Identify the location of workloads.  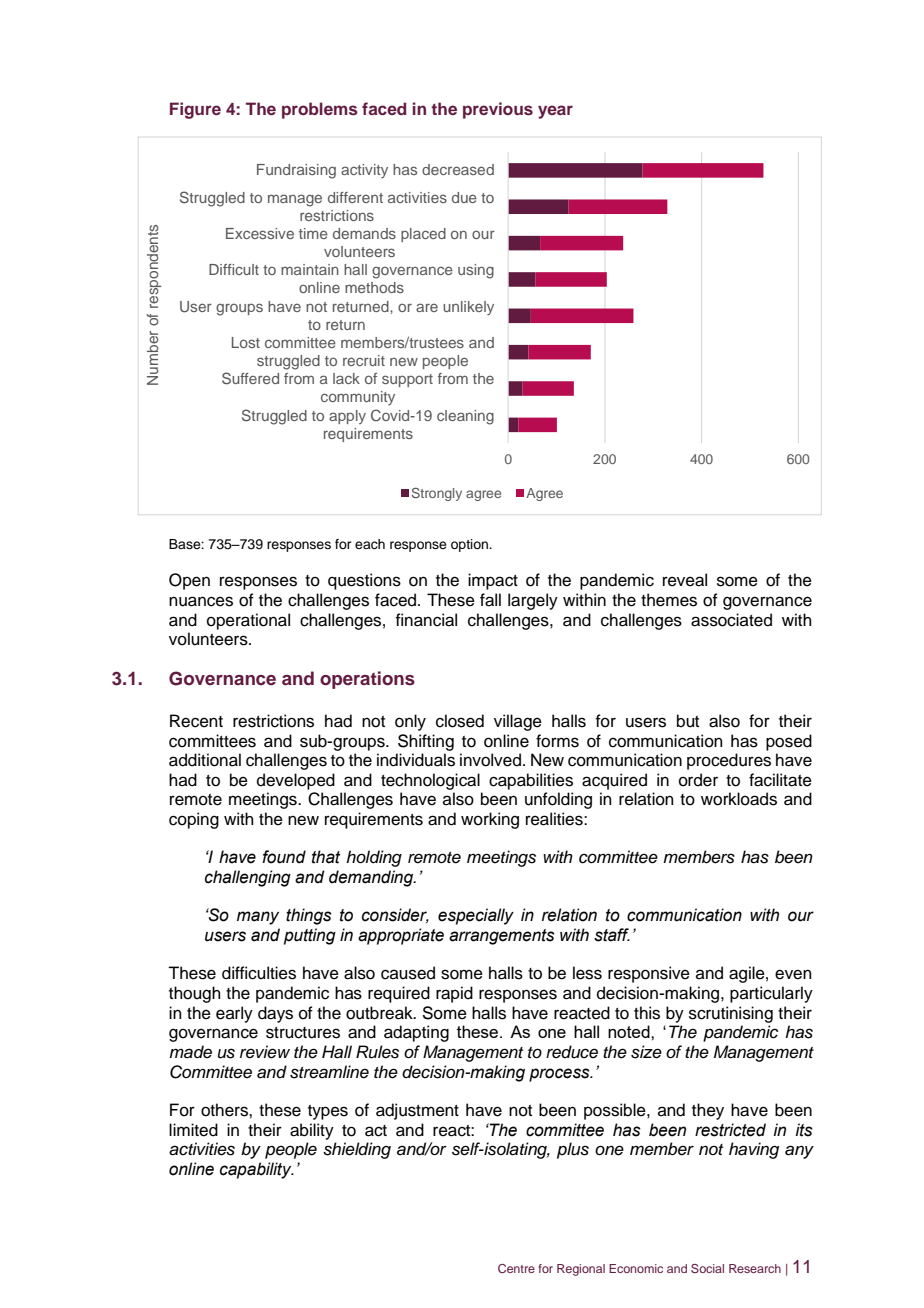
(739, 799).
